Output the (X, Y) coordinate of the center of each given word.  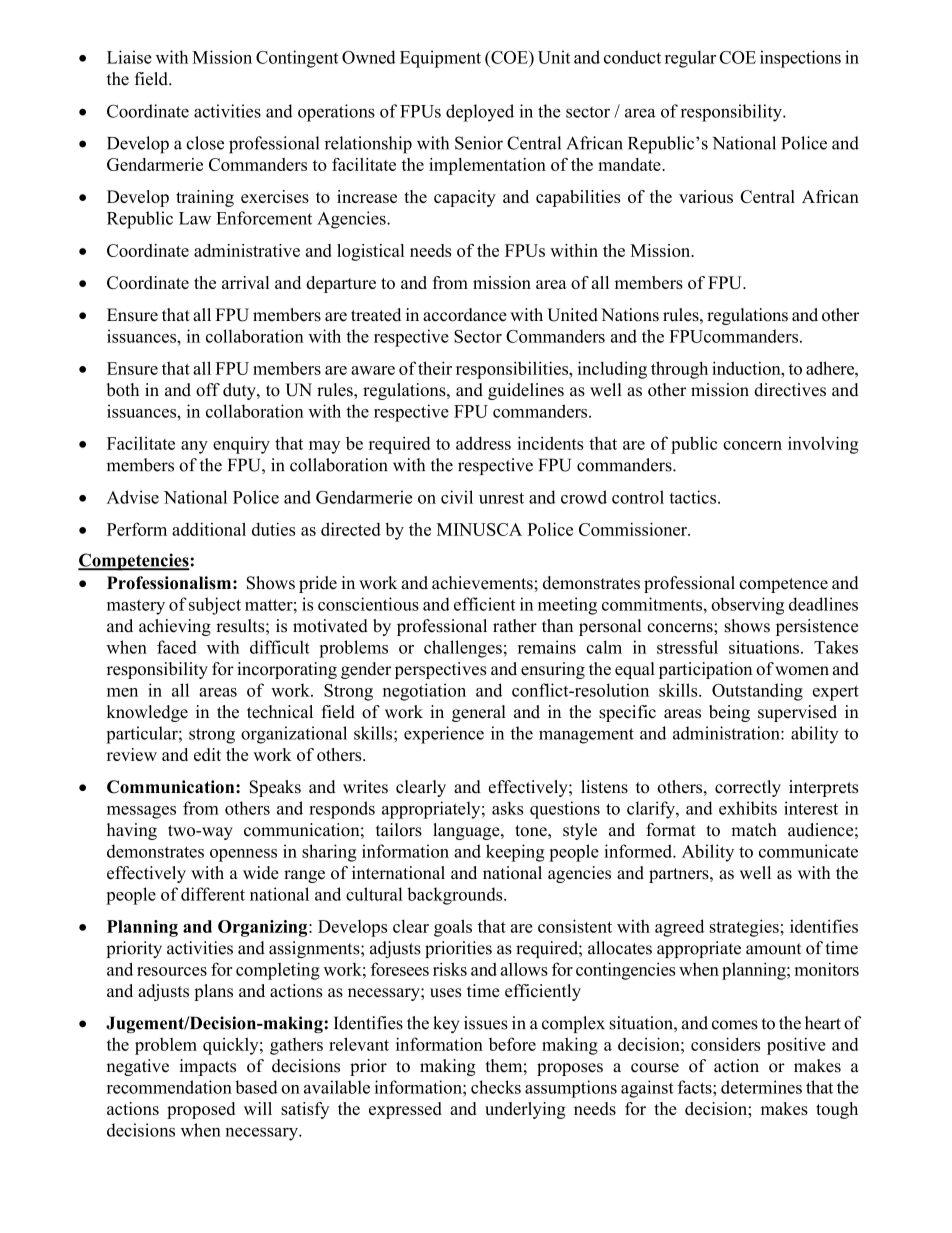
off (208, 390)
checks (496, 1087)
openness (243, 855)
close (205, 143)
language (467, 831)
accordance (465, 315)
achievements (483, 583)
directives (790, 390)
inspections (800, 59)
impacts (207, 1067)
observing (747, 606)
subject (215, 606)
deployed (480, 113)
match (754, 830)
